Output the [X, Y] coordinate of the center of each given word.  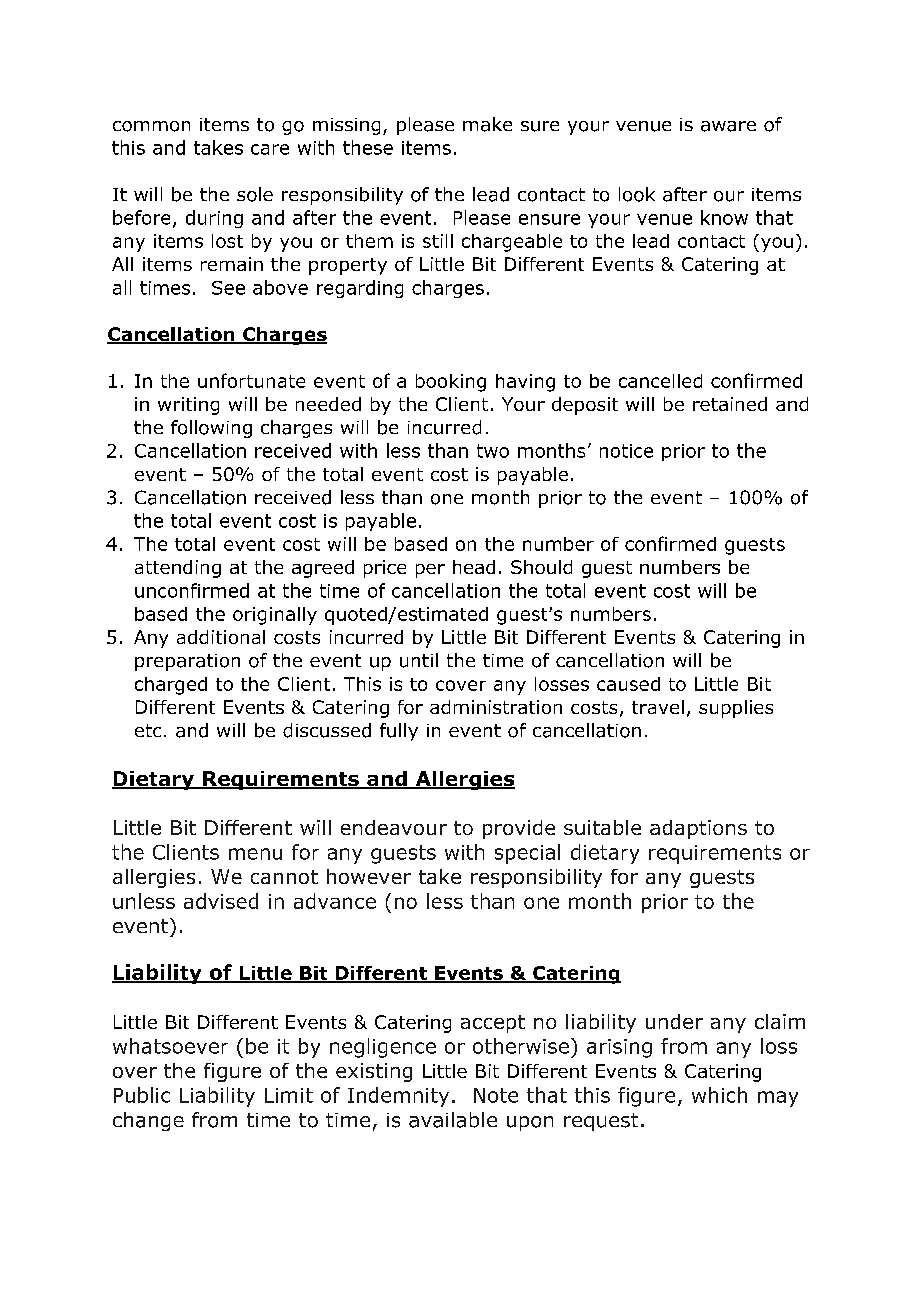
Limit [289, 1095]
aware [728, 126]
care [270, 149]
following [211, 429]
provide [519, 829]
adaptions [698, 829]
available [453, 1120]
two [493, 451]
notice [626, 451]
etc [148, 730]
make [487, 124]
